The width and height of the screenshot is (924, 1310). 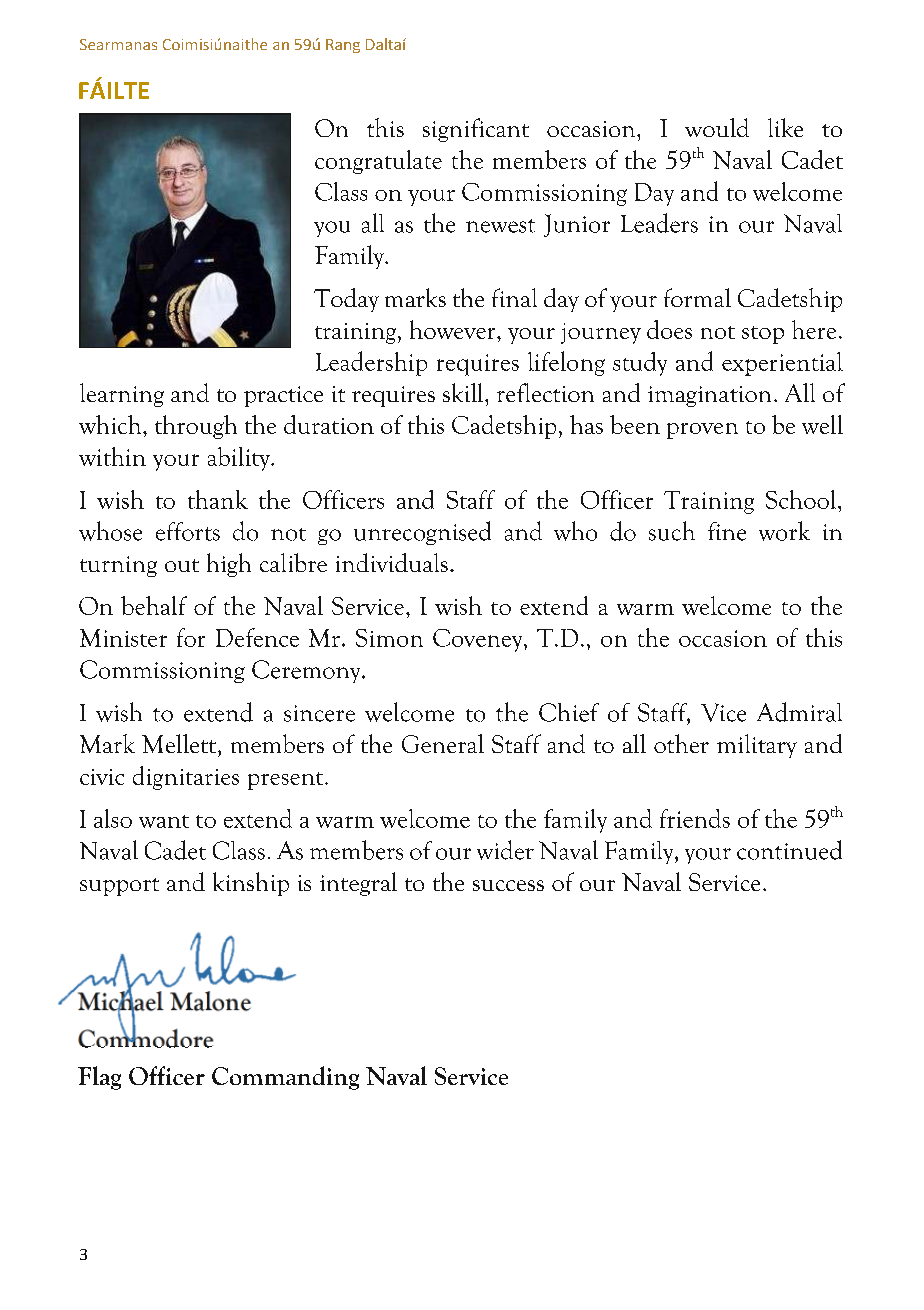 What do you see at coordinates (695, 818) in the screenshot?
I see `friends` at bounding box center [695, 818].
